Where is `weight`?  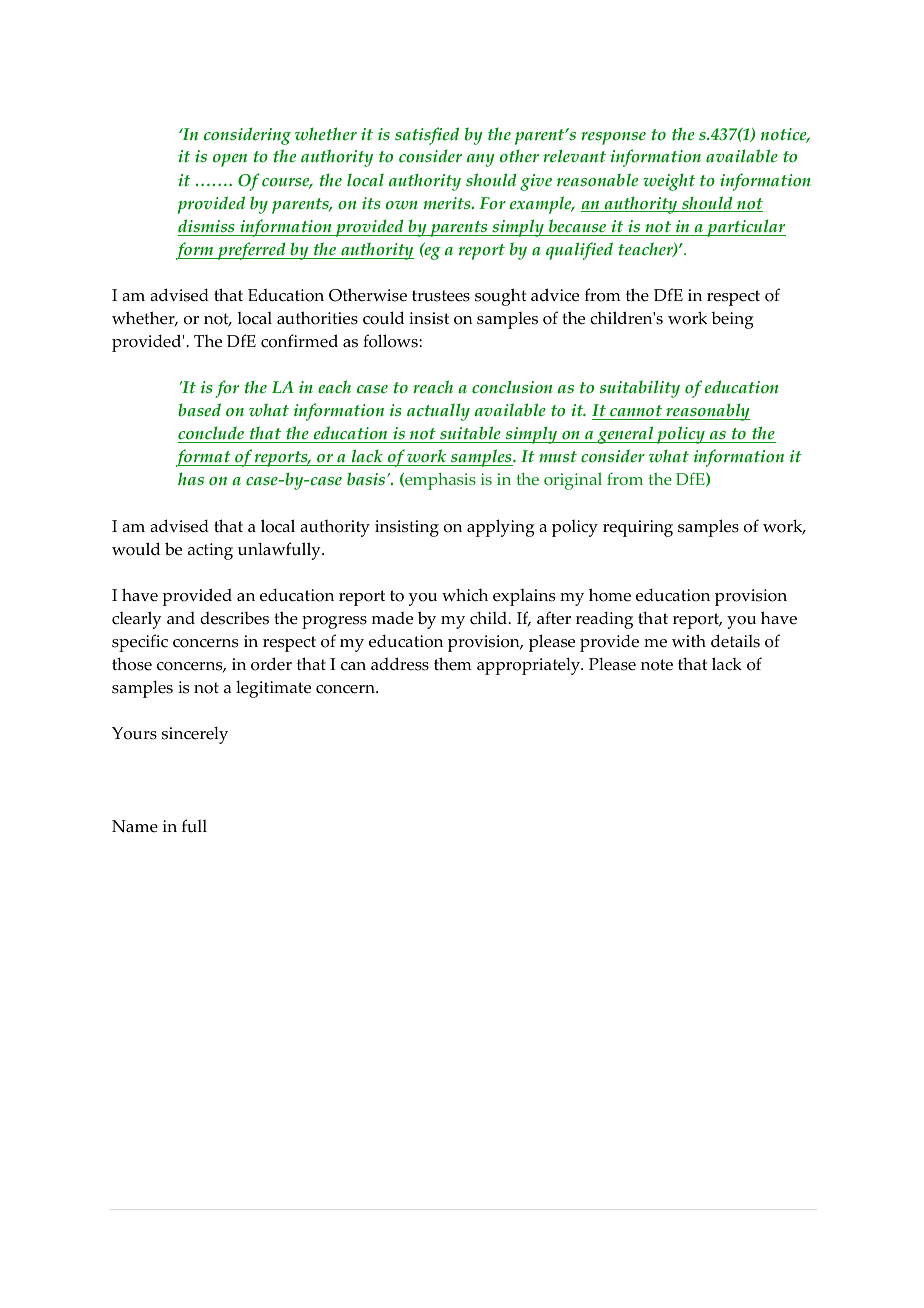
weight is located at coordinates (669, 182).
